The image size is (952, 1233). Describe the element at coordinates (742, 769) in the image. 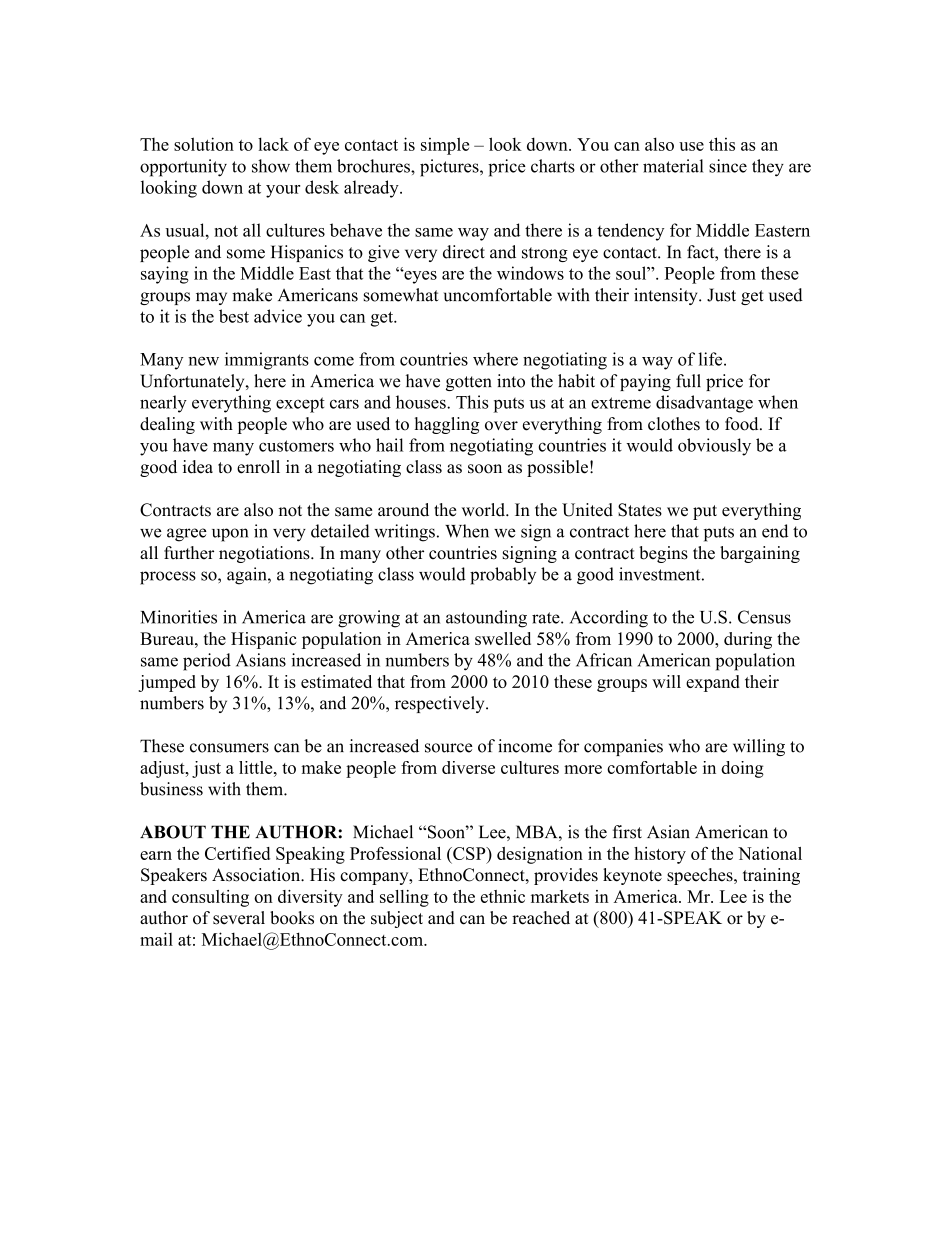

I see `doing` at that location.
